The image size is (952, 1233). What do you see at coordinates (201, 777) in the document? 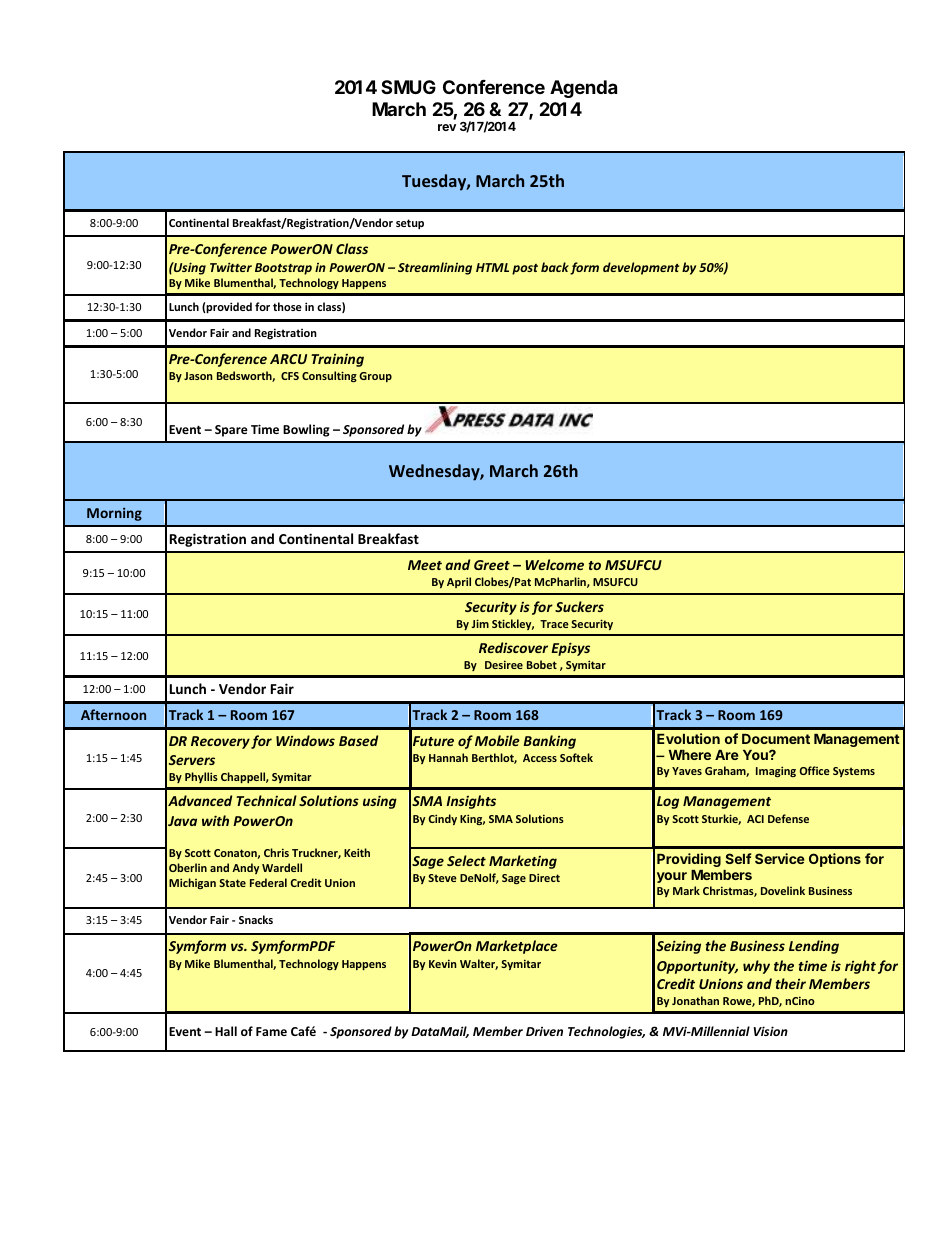
I see `Phyllis` at bounding box center [201, 777].
